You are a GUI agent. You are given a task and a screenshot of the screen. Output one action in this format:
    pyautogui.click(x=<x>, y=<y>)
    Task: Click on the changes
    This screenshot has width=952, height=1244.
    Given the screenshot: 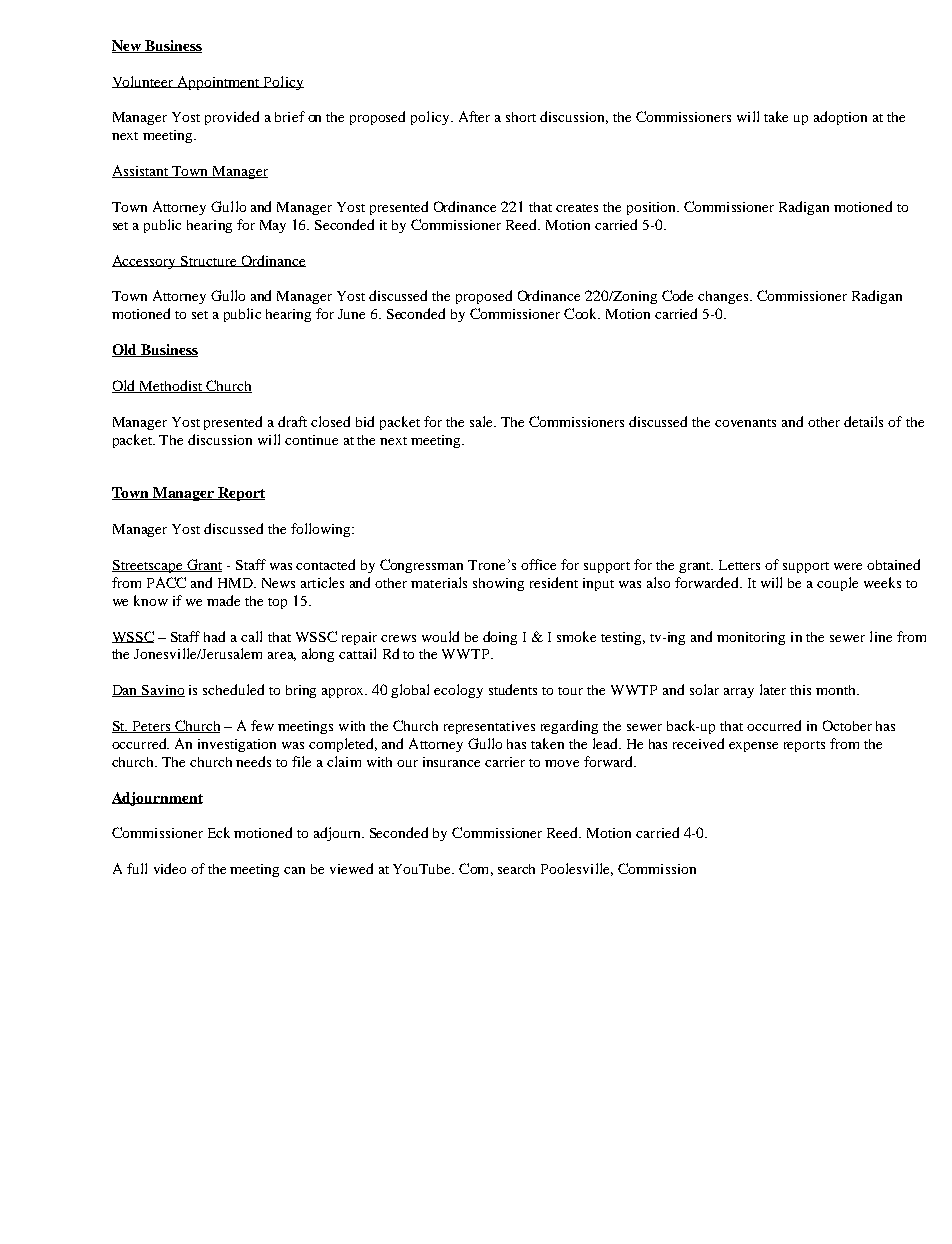 What is the action you would take?
    pyautogui.click(x=724, y=297)
